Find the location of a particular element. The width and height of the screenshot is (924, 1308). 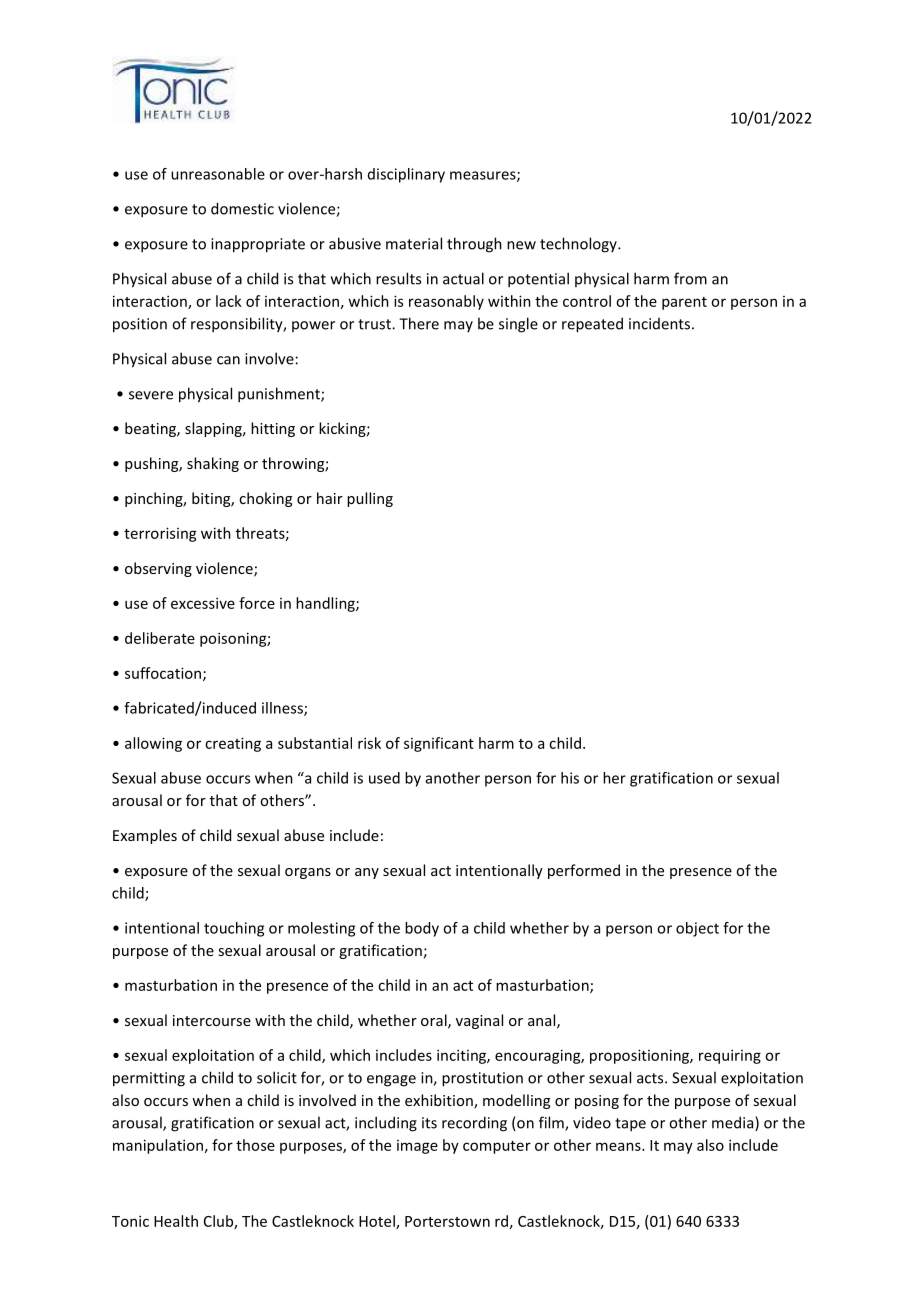

pulling is located at coordinates (370, 499).
